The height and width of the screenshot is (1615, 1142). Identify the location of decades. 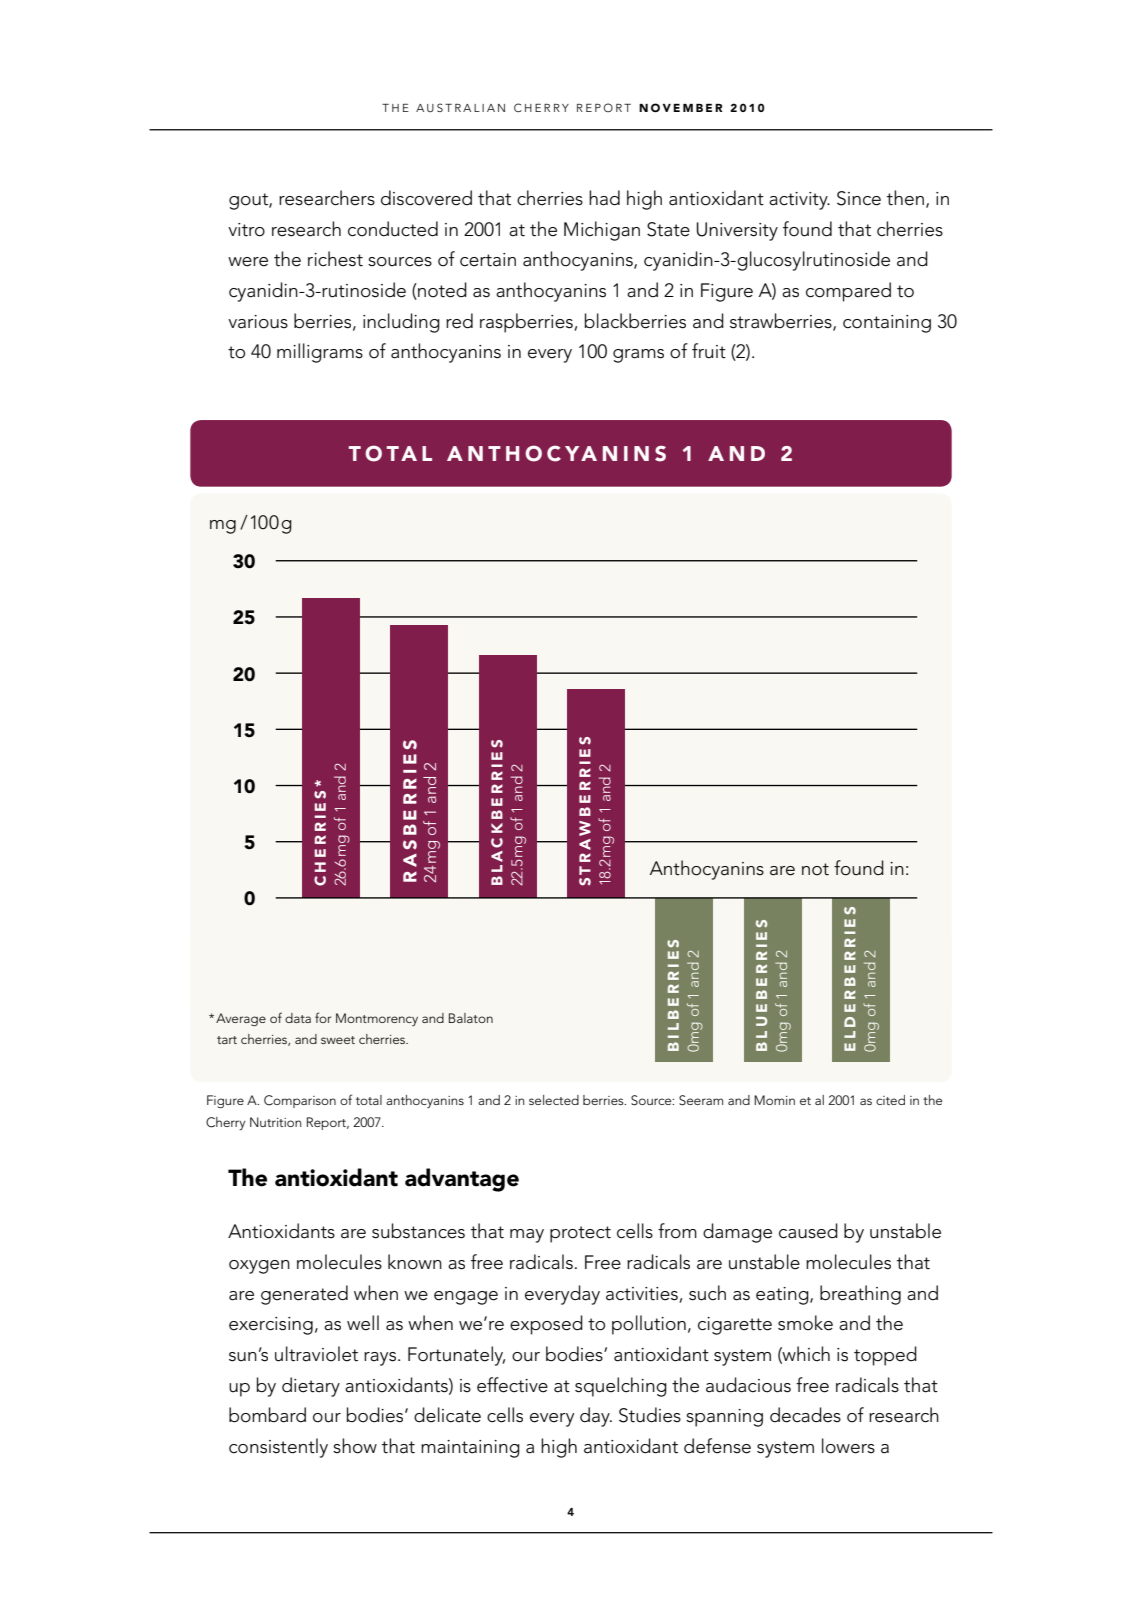
(805, 1415).
